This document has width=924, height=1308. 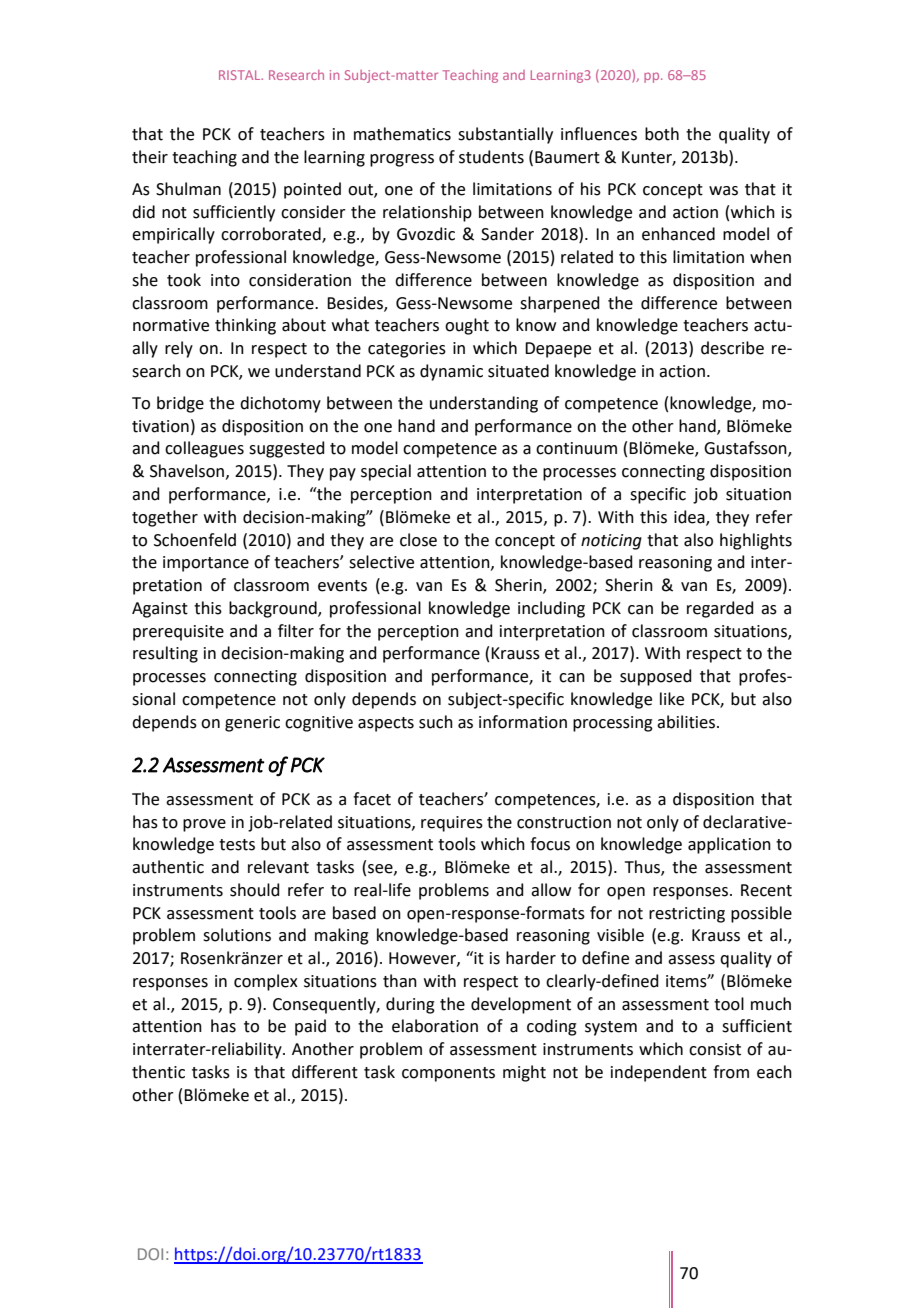 What do you see at coordinates (252, 724) in the document?
I see `generic` at bounding box center [252, 724].
